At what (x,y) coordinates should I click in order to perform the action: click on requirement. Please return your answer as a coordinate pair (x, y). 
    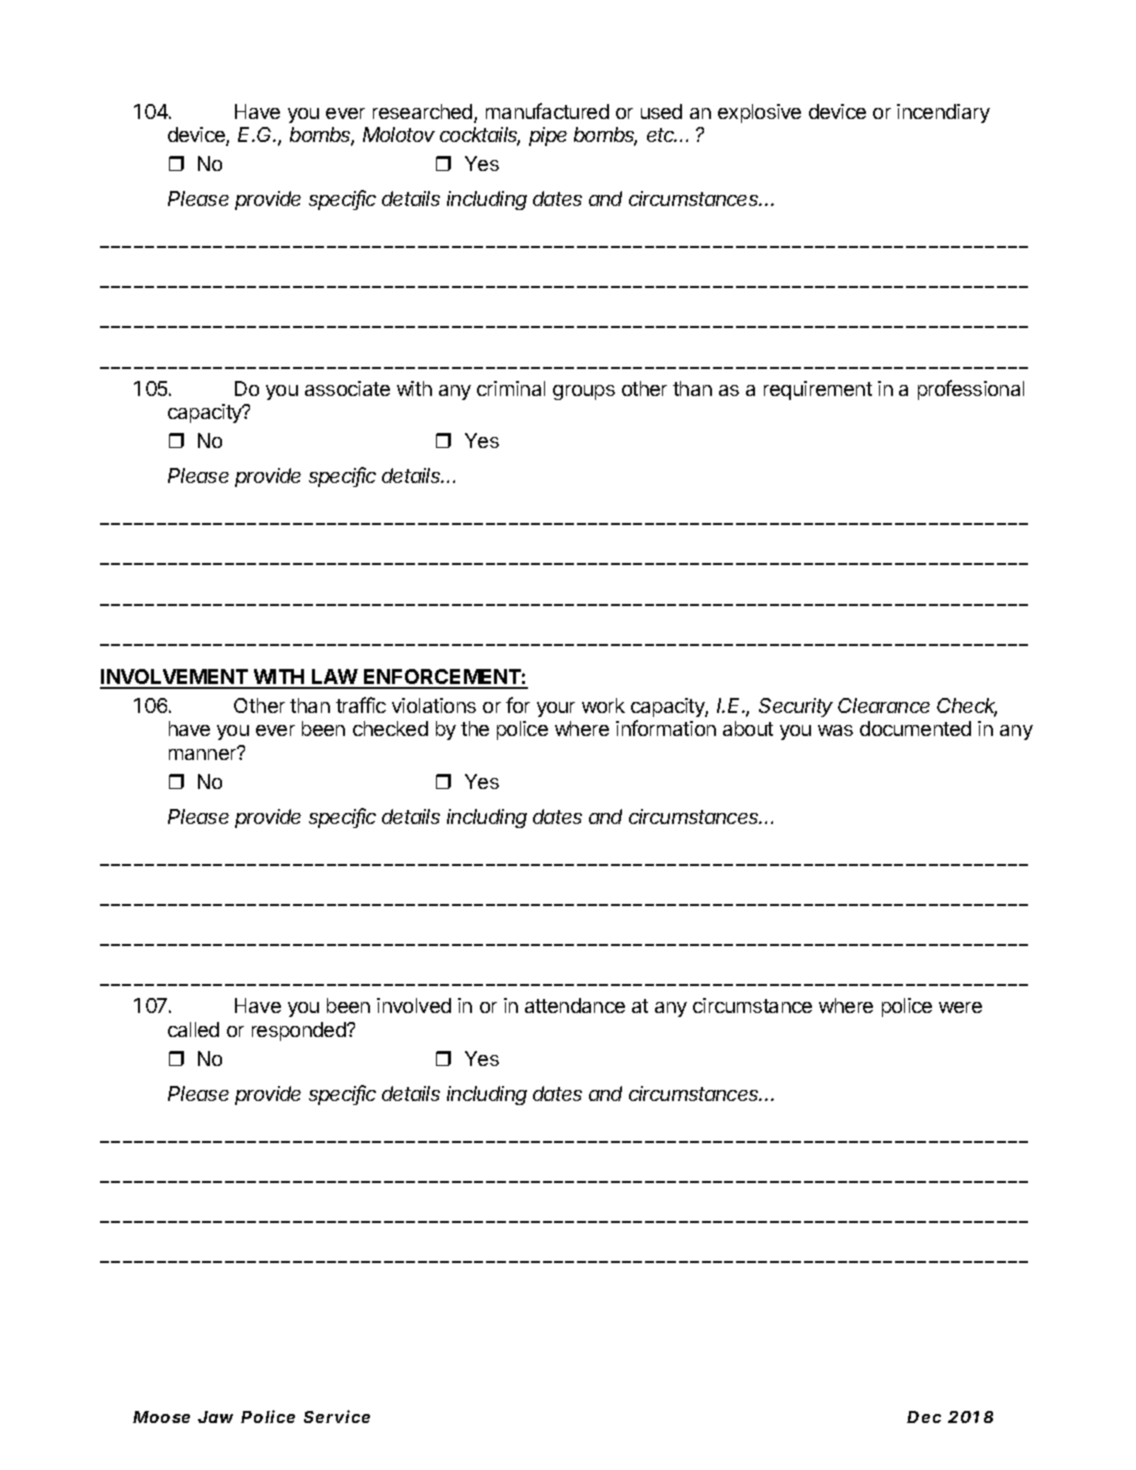
    Looking at the image, I should click on (818, 390).
